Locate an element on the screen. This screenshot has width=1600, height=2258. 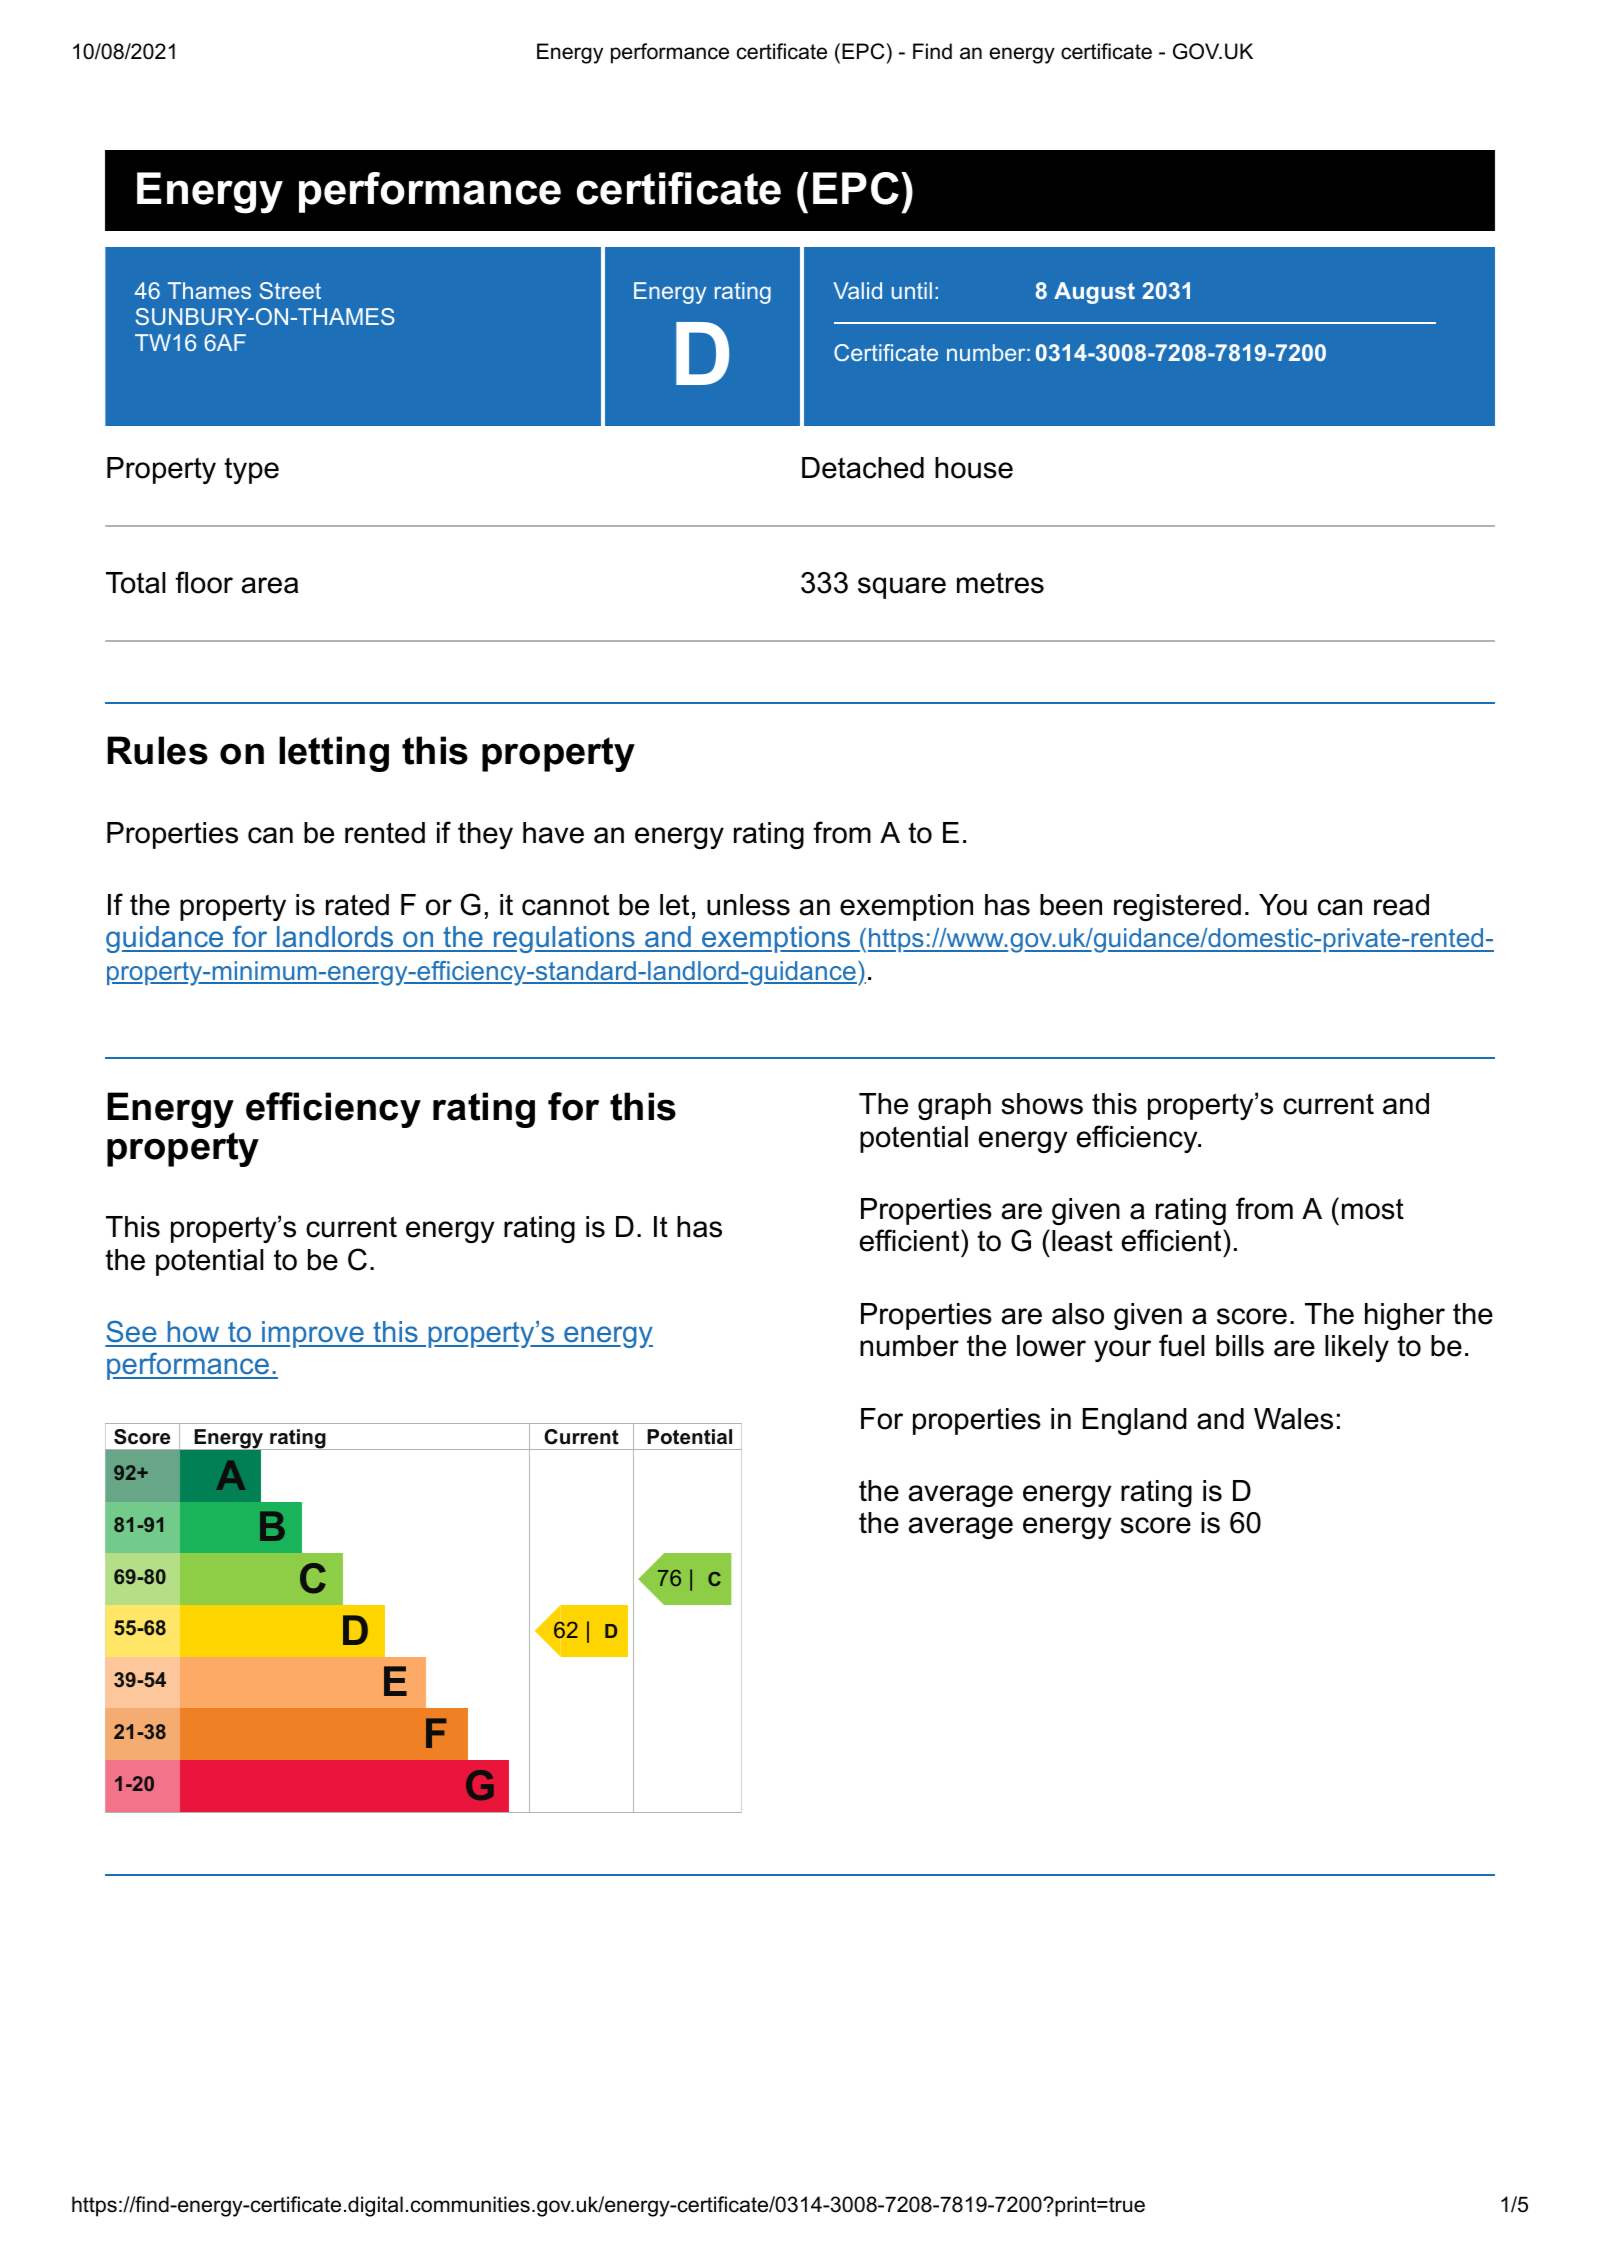
shows is located at coordinates (1042, 1104).
